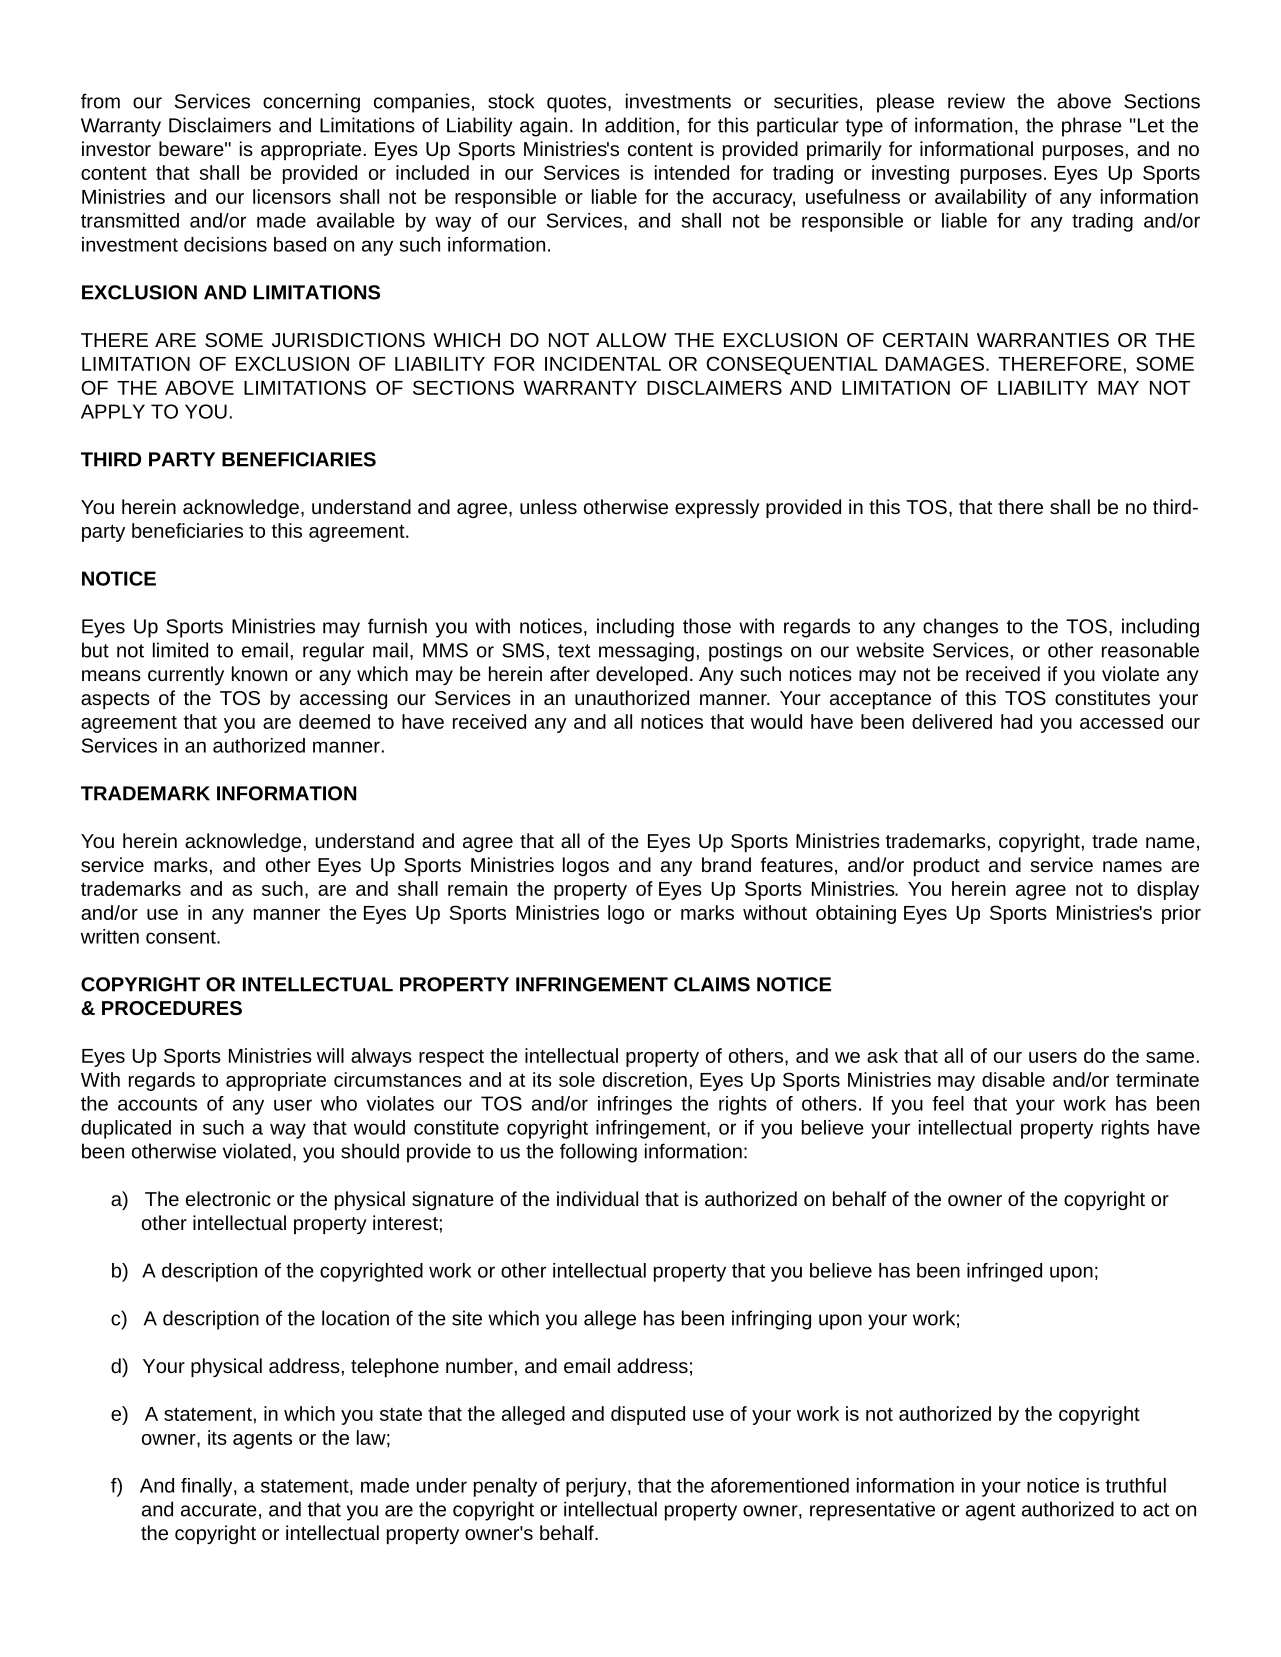  I want to click on limited, so click(180, 650).
